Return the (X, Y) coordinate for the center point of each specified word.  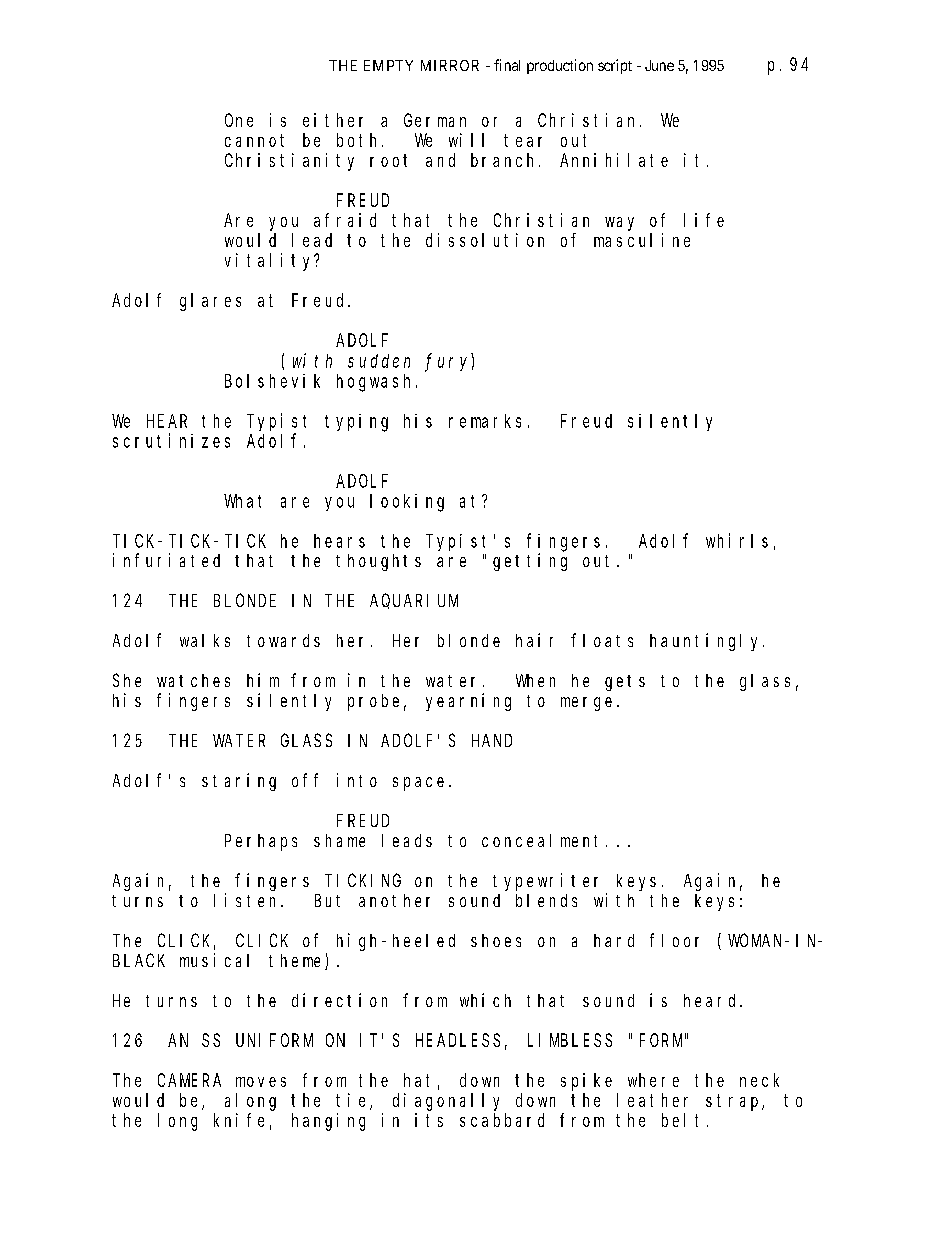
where (653, 1080)
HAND (492, 740)
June (659, 65)
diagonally (446, 1102)
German (435, 120)
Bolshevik (272, 381)
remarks (485, 421)
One (239, 120)
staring (239, 782)
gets (625, 683)
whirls (737, 540)
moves (261, 1082)
